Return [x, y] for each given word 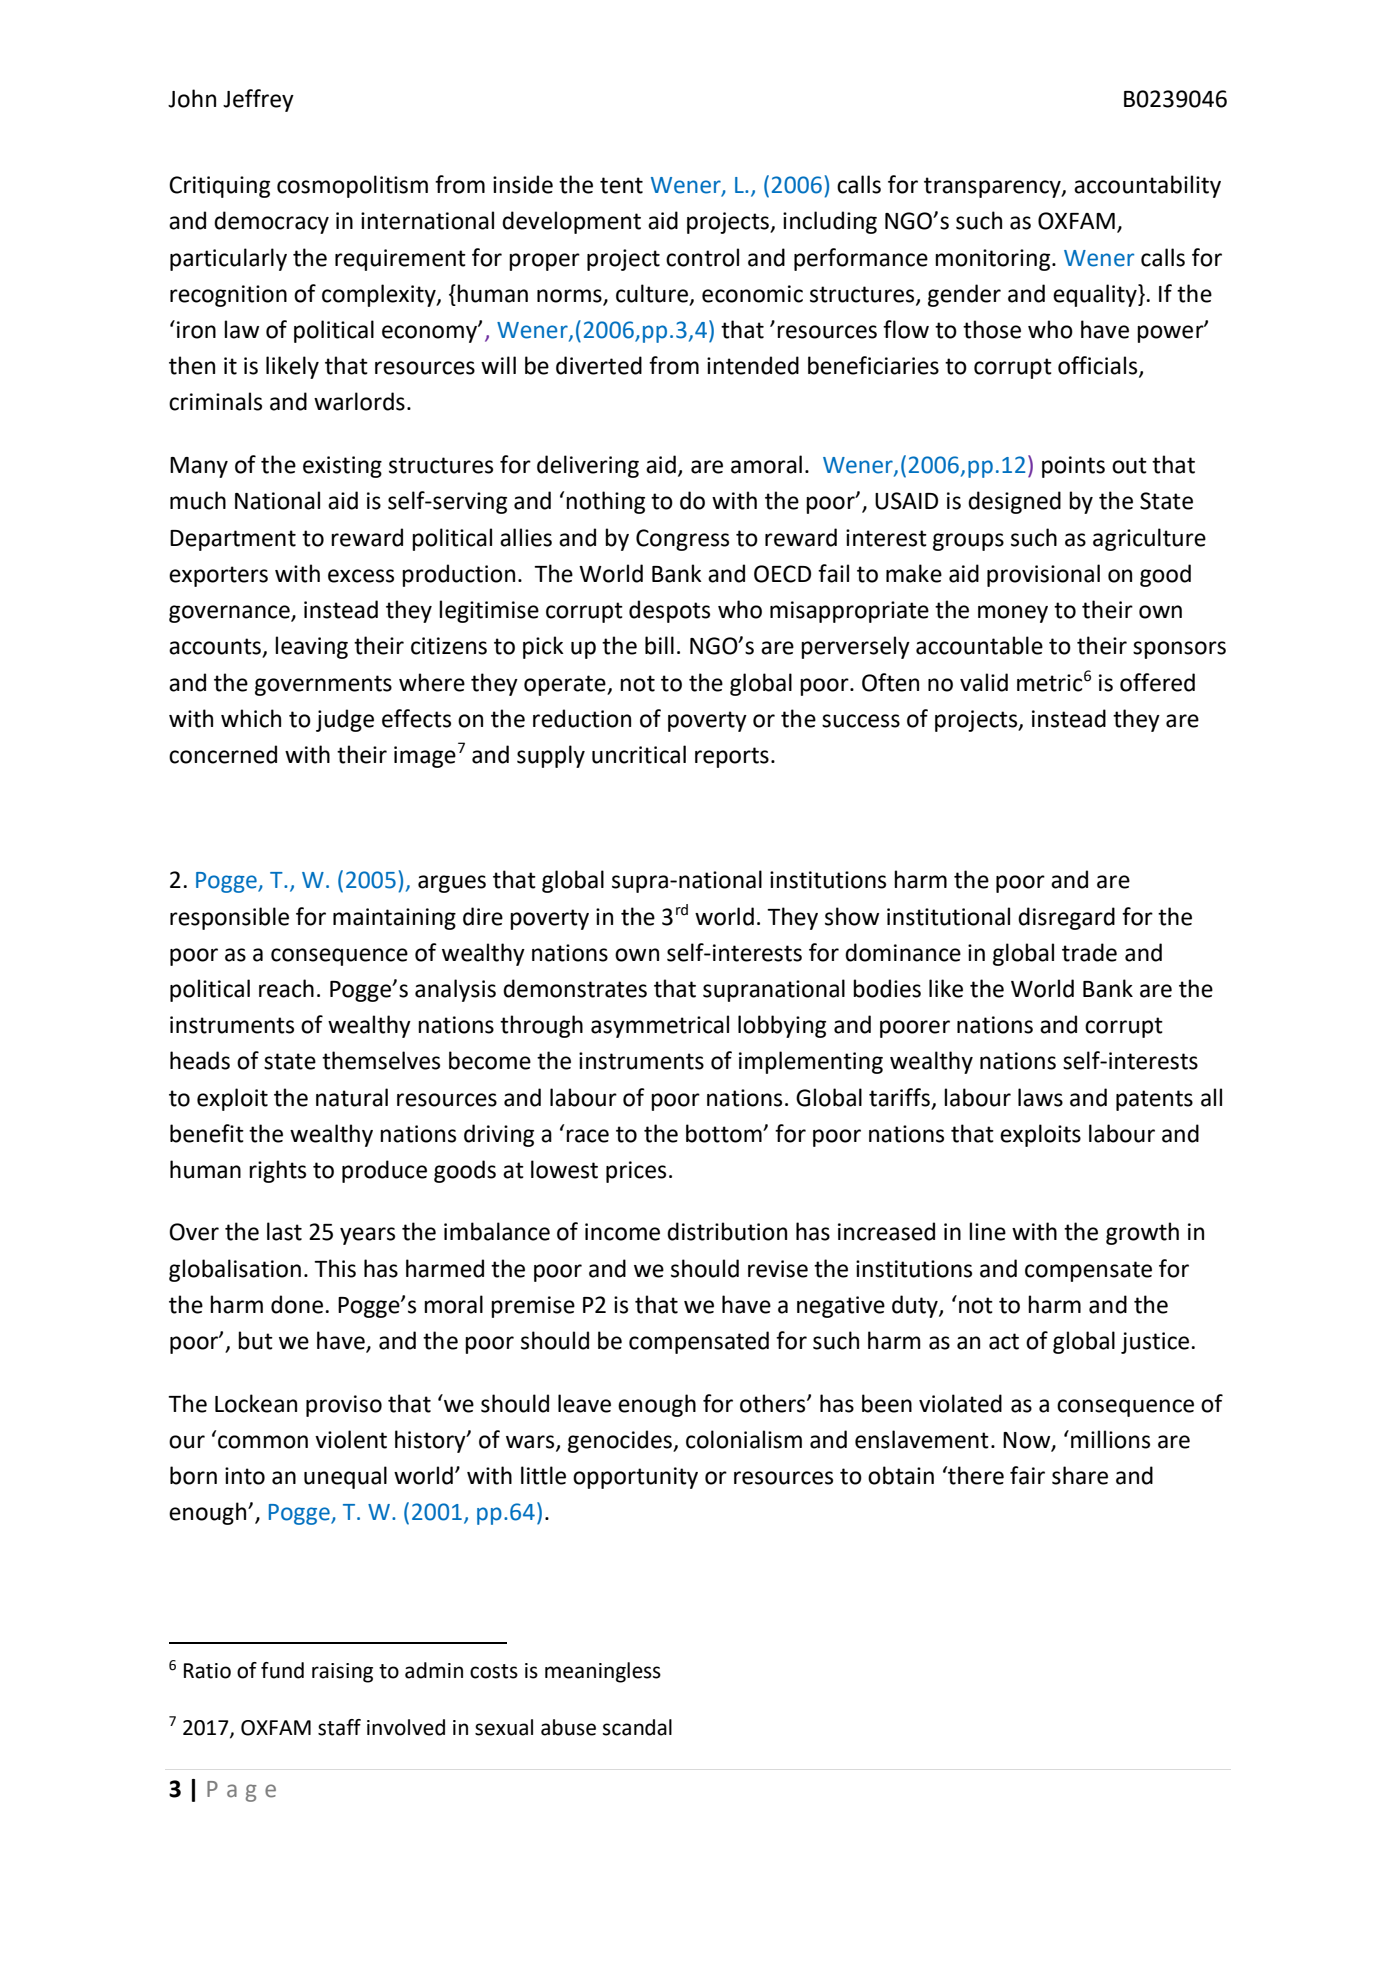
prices [636, 1172]
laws [1040, 1097]
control [702, 257]
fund [282, 1670]
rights [277, 1171]
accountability [1147, 186]
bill [659, 645]
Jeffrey [258, 100]
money [1013, 614]
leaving [311, 647]
